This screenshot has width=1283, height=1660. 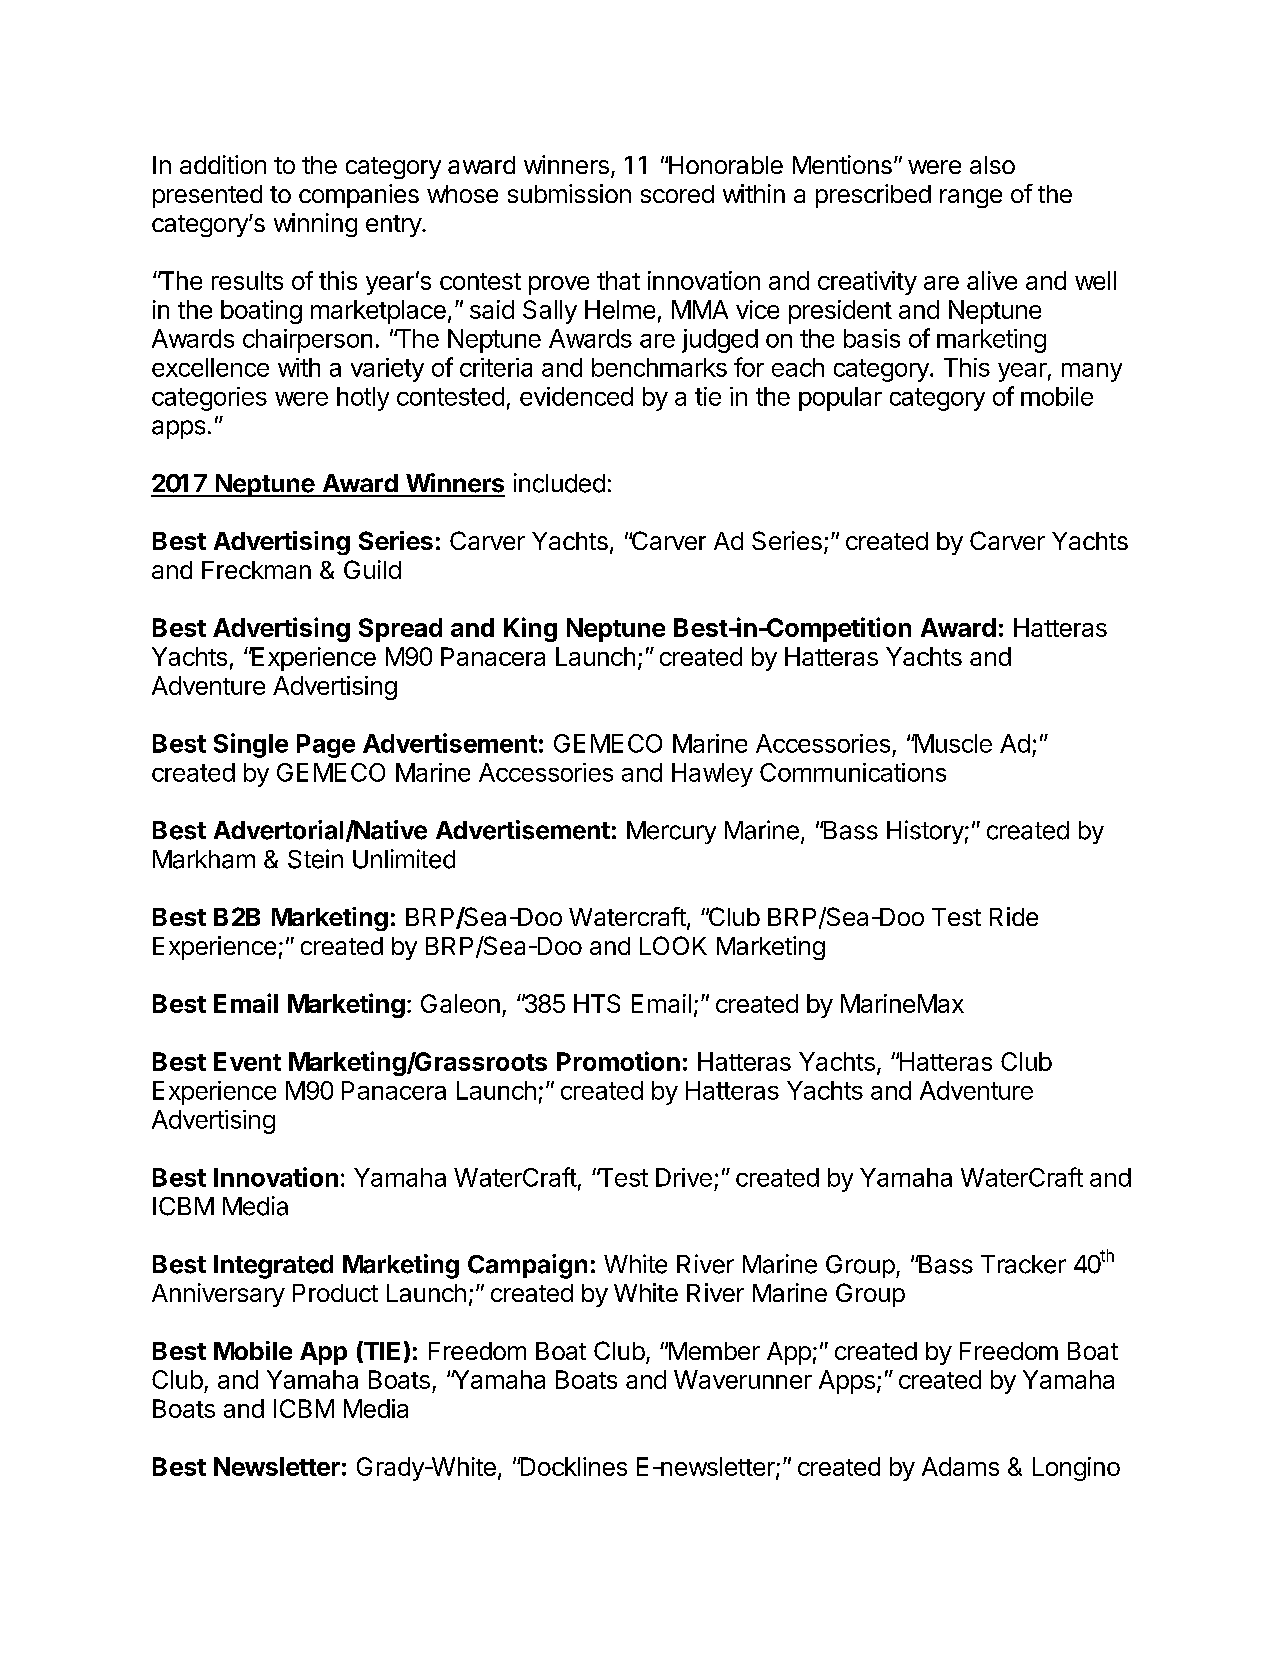 I want to click on History, so click(x=925, y=832).
